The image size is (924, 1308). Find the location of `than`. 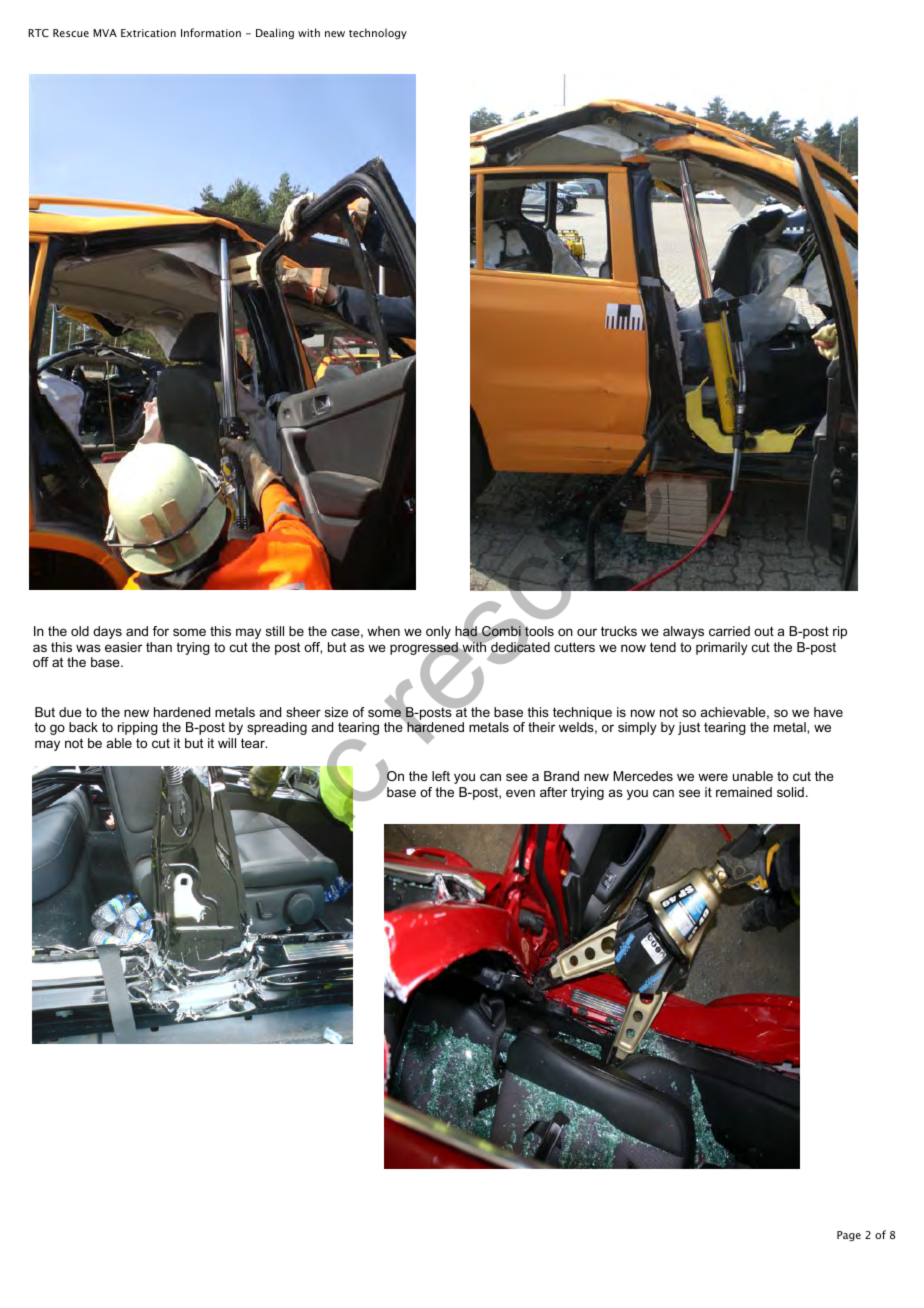

than is located at coordinates (159, 647).
